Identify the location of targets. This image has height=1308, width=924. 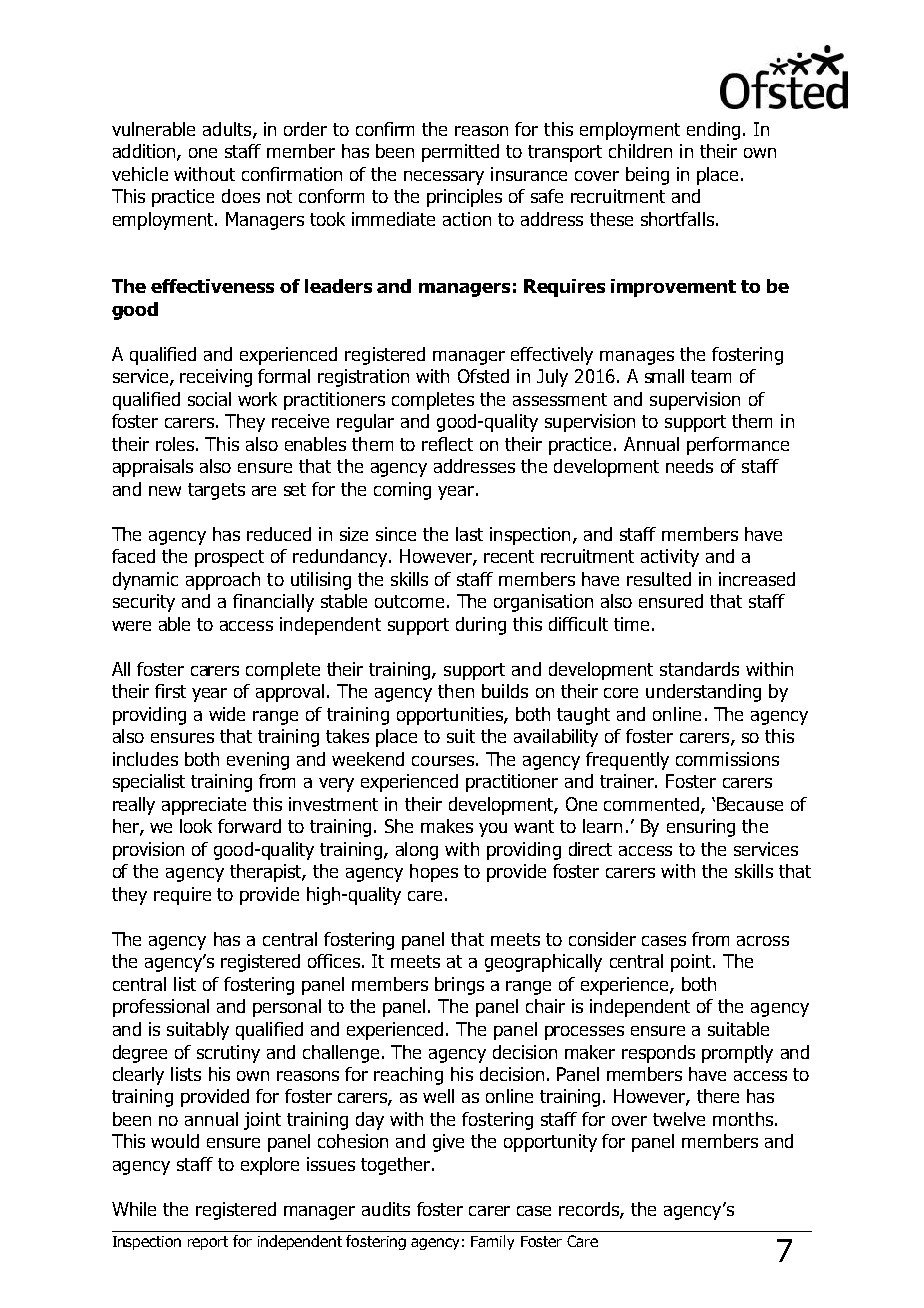
(216, 491).
